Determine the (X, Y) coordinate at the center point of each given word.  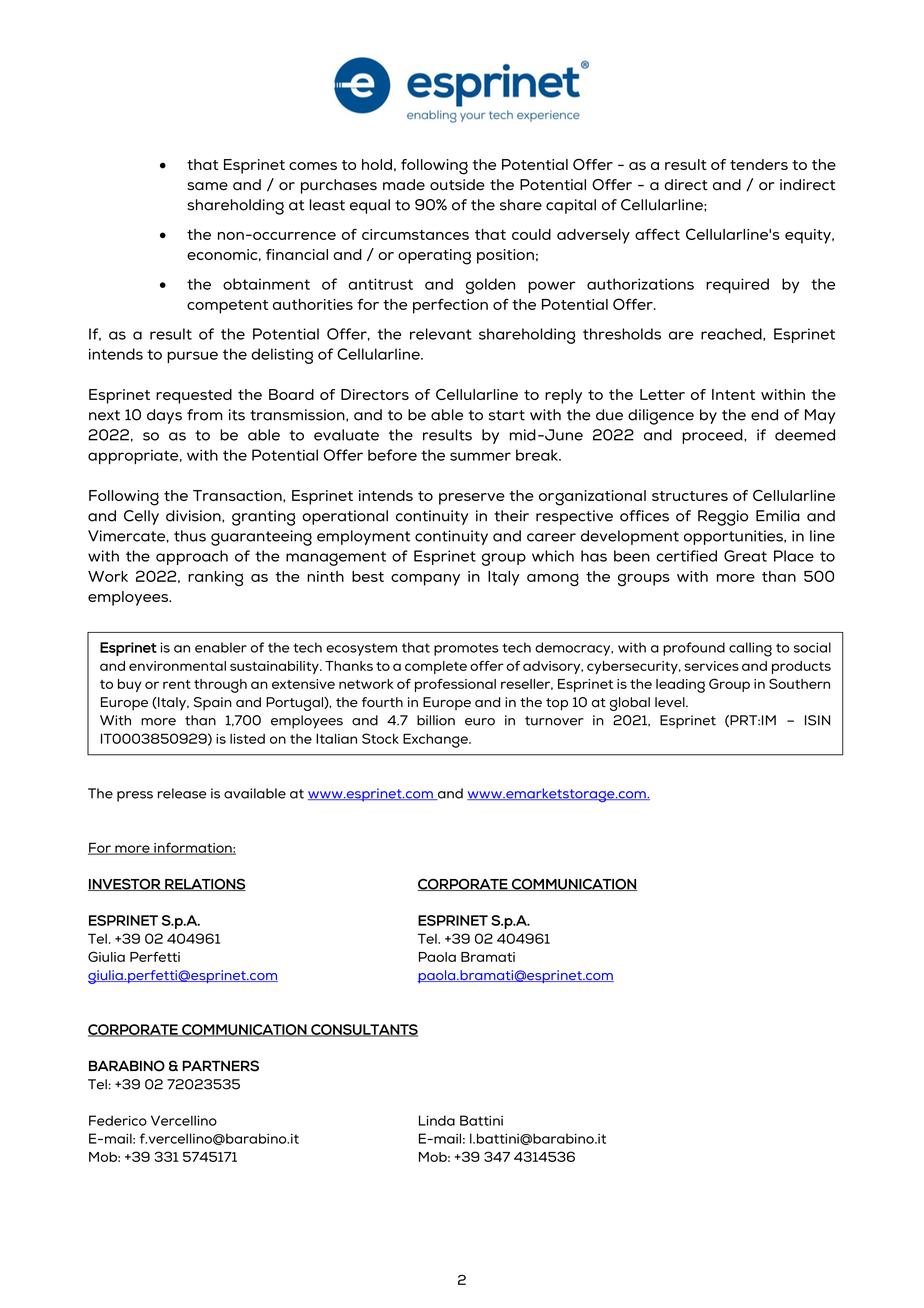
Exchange (436, 740)
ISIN (817, 720)
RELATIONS (204, 884)
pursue (192, 357)
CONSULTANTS (363, 1030)
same (207, 186)
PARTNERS (220, 1066)
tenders (759, 164)
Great (745, 556)
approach (192, 557)
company (425, 580)
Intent (733, 394)
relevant (441, 334)
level (671, 702)
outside (457, 185)
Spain (213, 704)
